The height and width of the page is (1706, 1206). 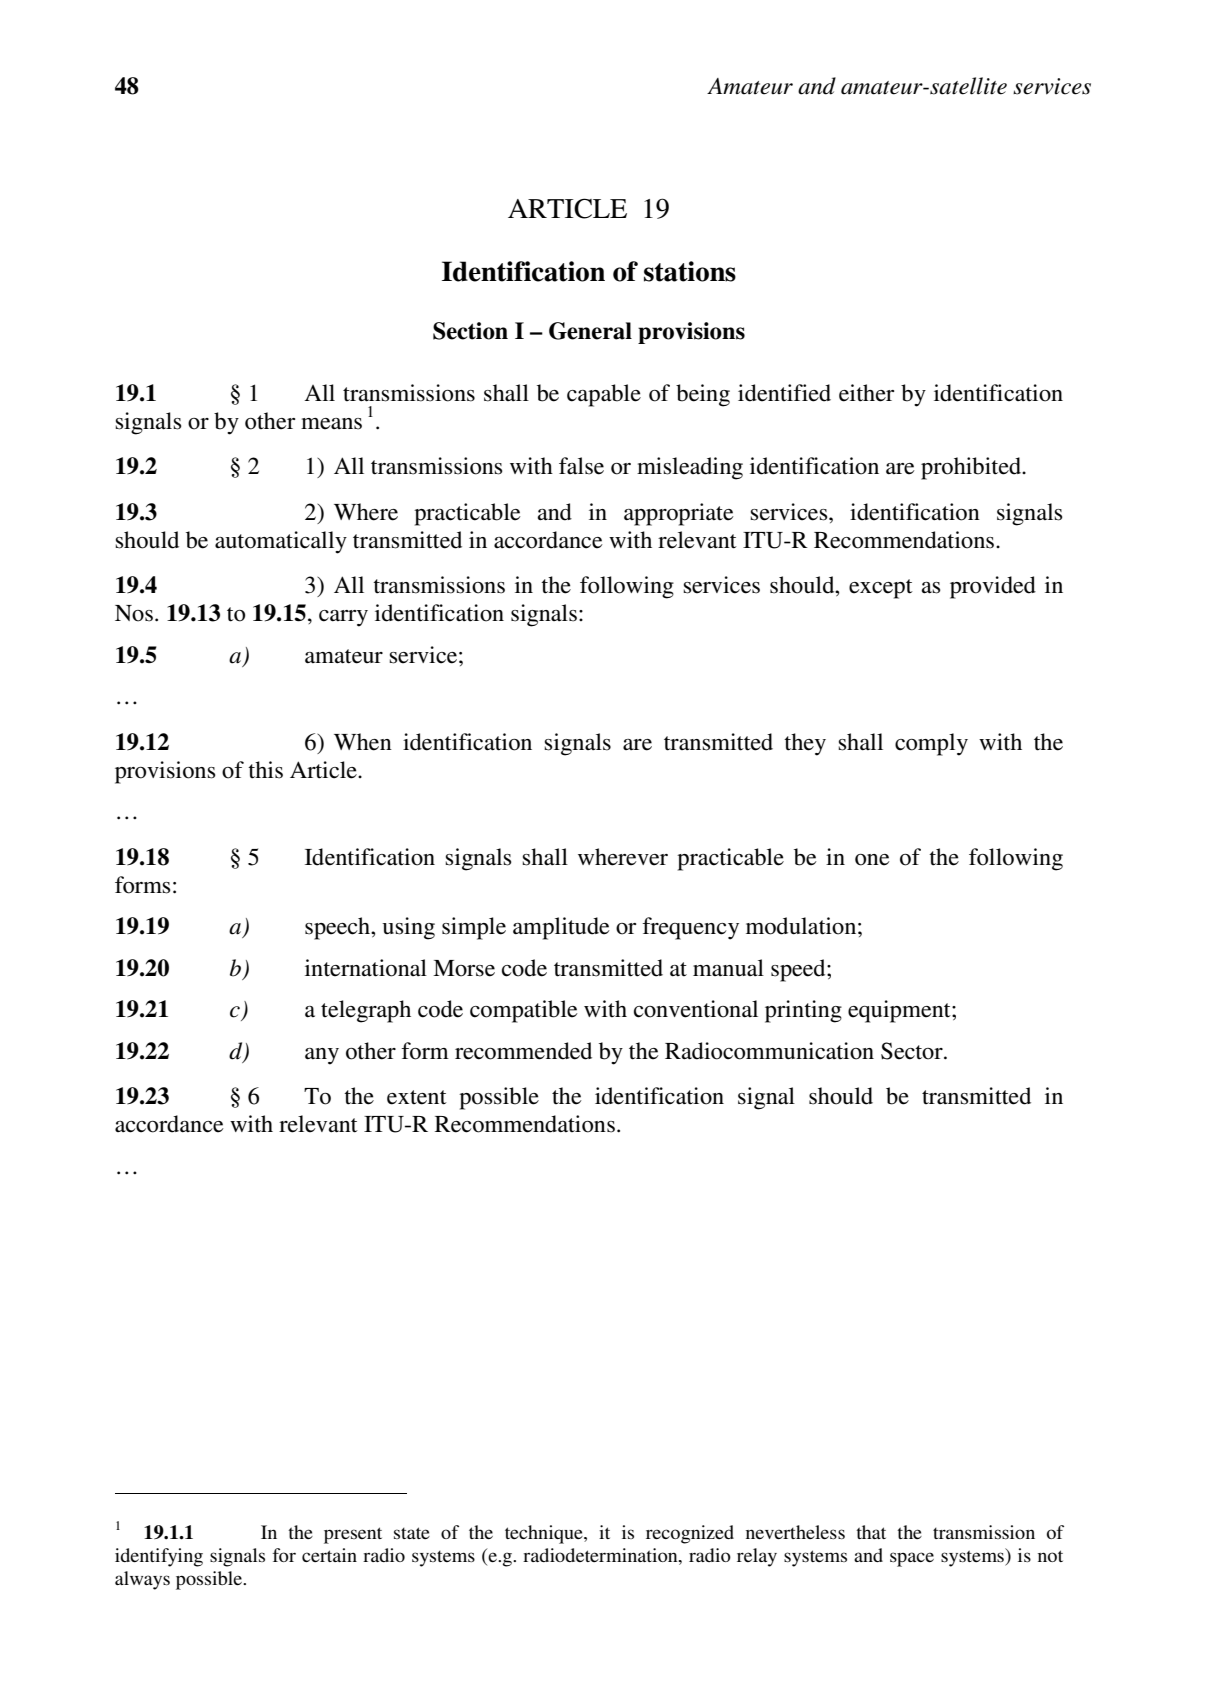 I want to click on extent, so click(x=417, y=1097).
